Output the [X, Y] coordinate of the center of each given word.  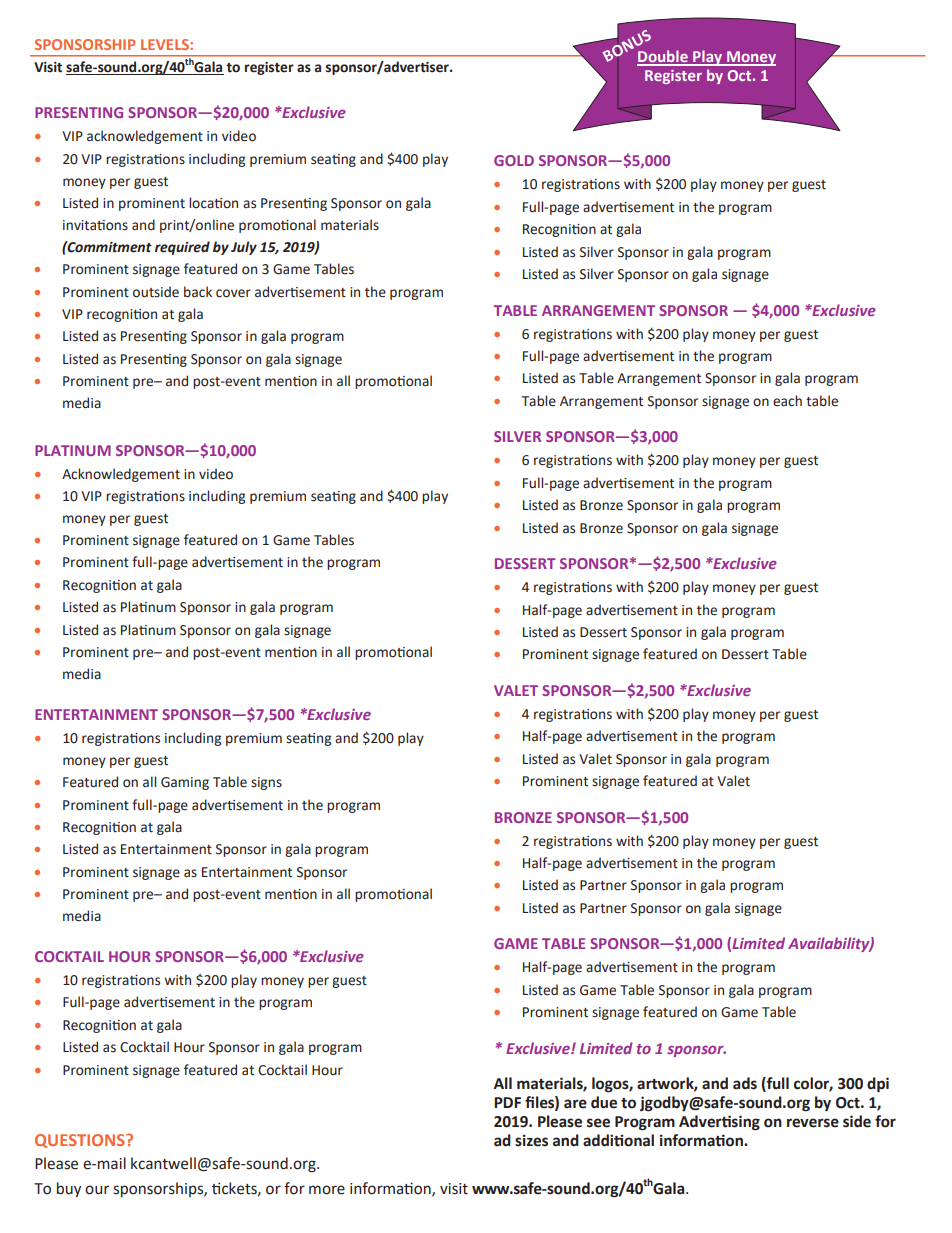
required [182, 248]
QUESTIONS [81, 1141]
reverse [813, 1123]
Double [663, 57]
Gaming [185, 783]
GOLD [514, 160]
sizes [531, 1140]
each [787, 401]
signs [266, 783]
